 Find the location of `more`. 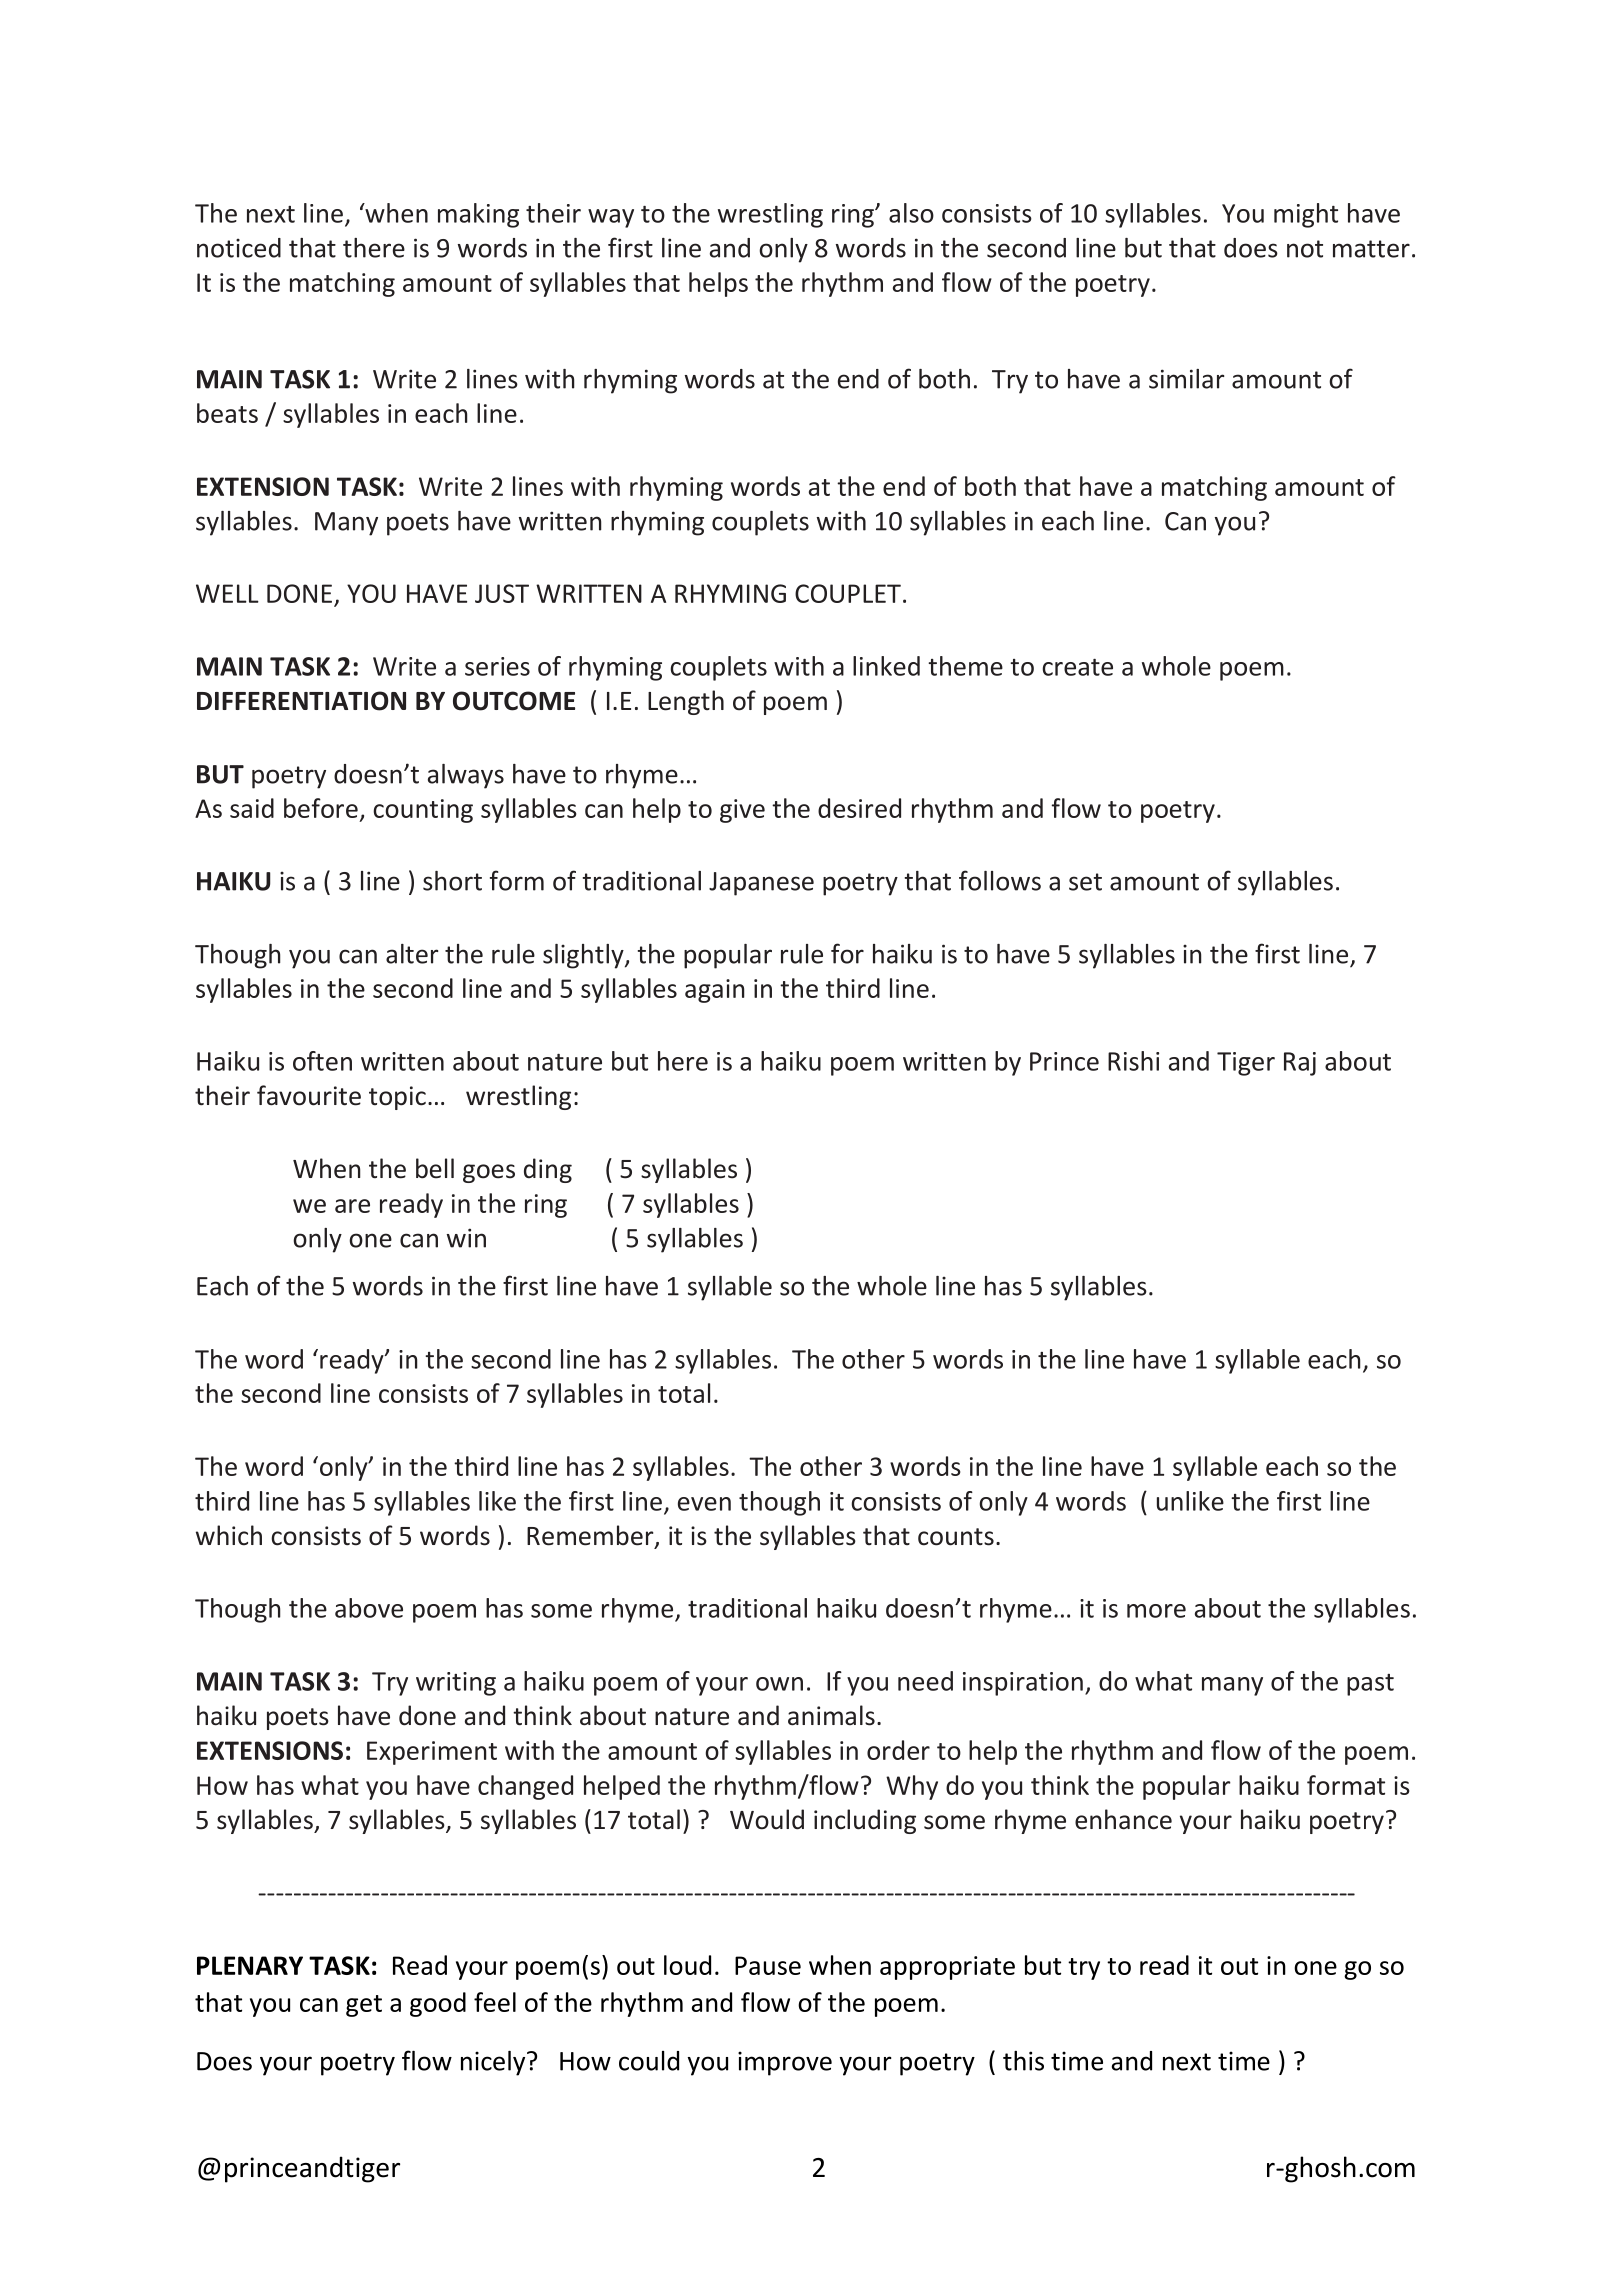

more is located at coordinates (1156, 1611).
